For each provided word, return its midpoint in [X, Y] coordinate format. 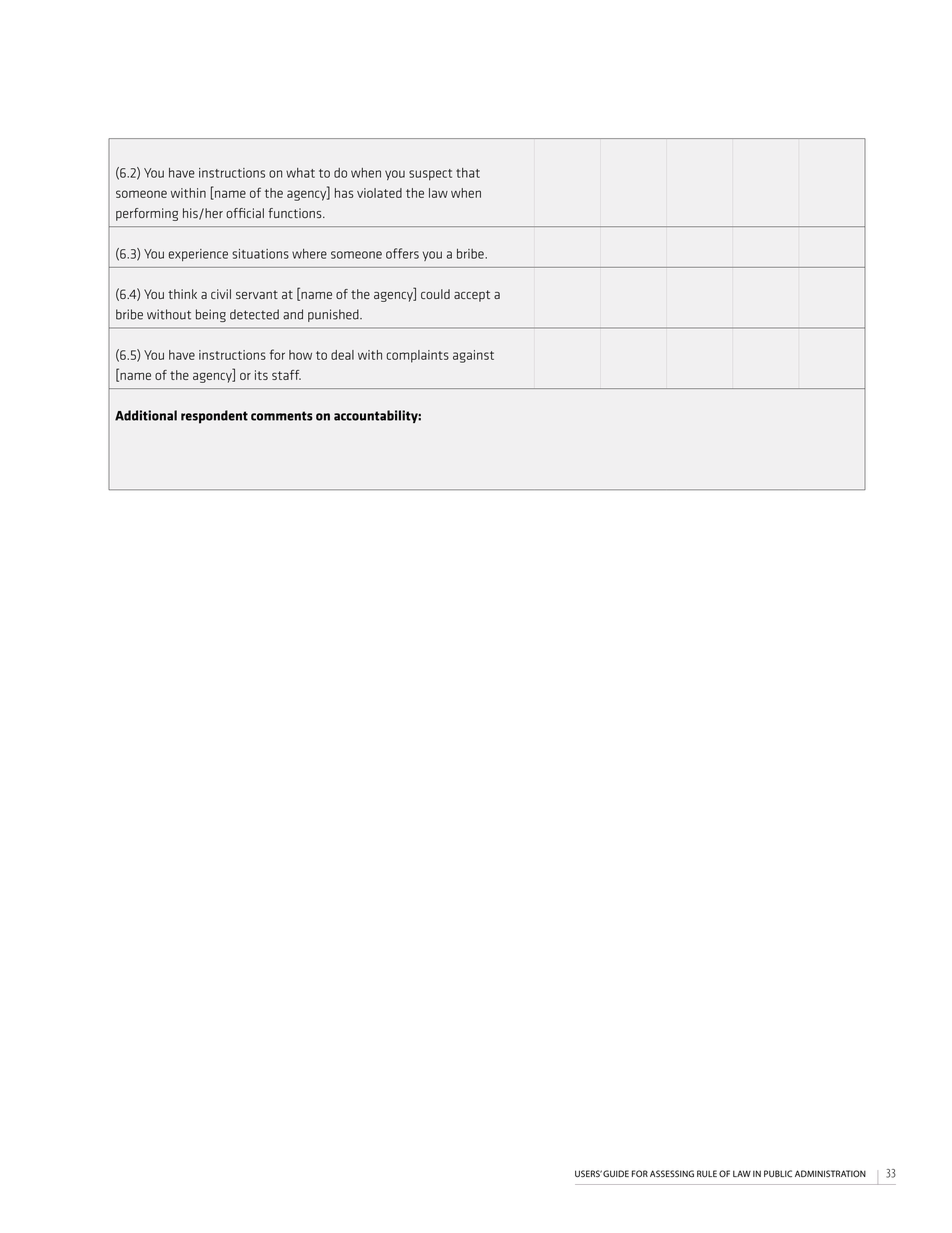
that [468, 173]
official [245, 213]
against [473, 356]
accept [472, 296]
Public [778, 1174]
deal [342, 355]
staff [286, 375]
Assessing [672, 1174]
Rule [707, 1174]
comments [282, 416]
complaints [418, 356]
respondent [214, 417]
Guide [616, 1174]
